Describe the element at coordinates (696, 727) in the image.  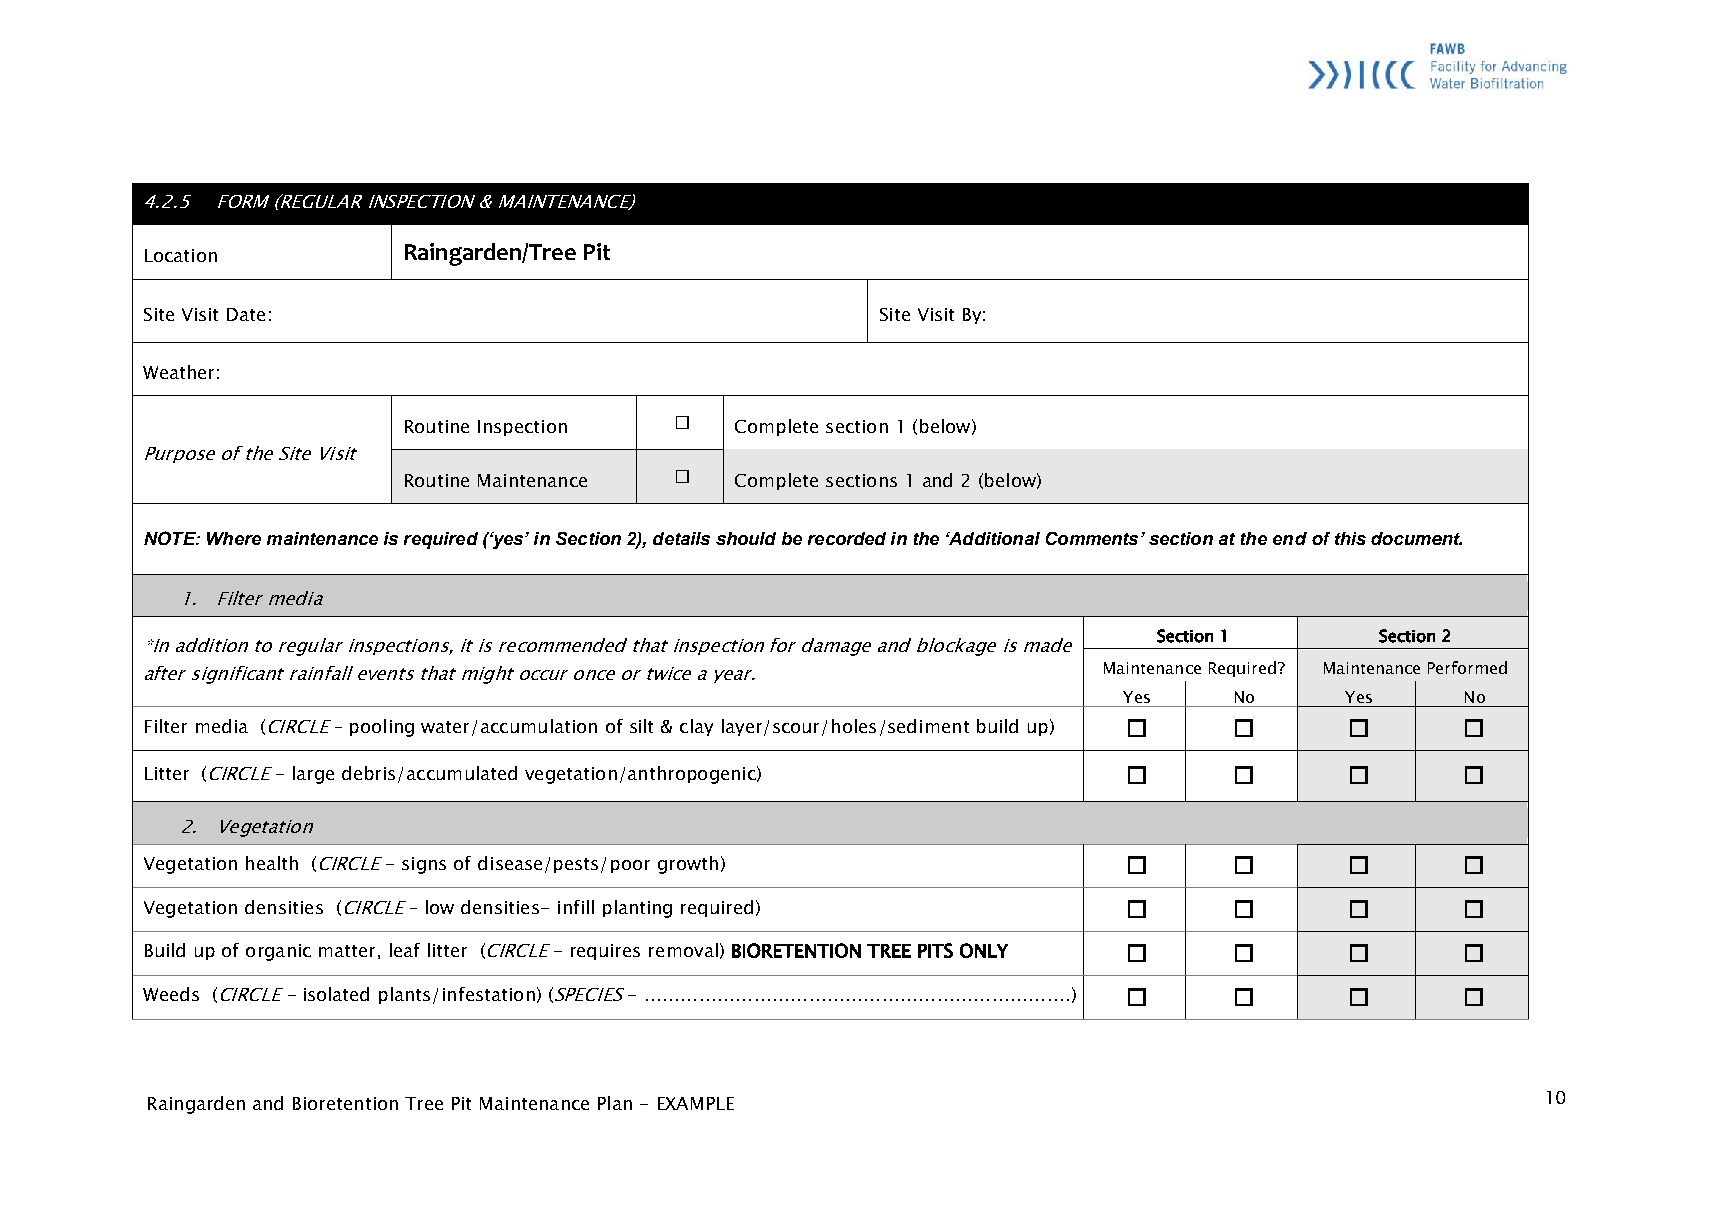
I see `clay` at that location.
